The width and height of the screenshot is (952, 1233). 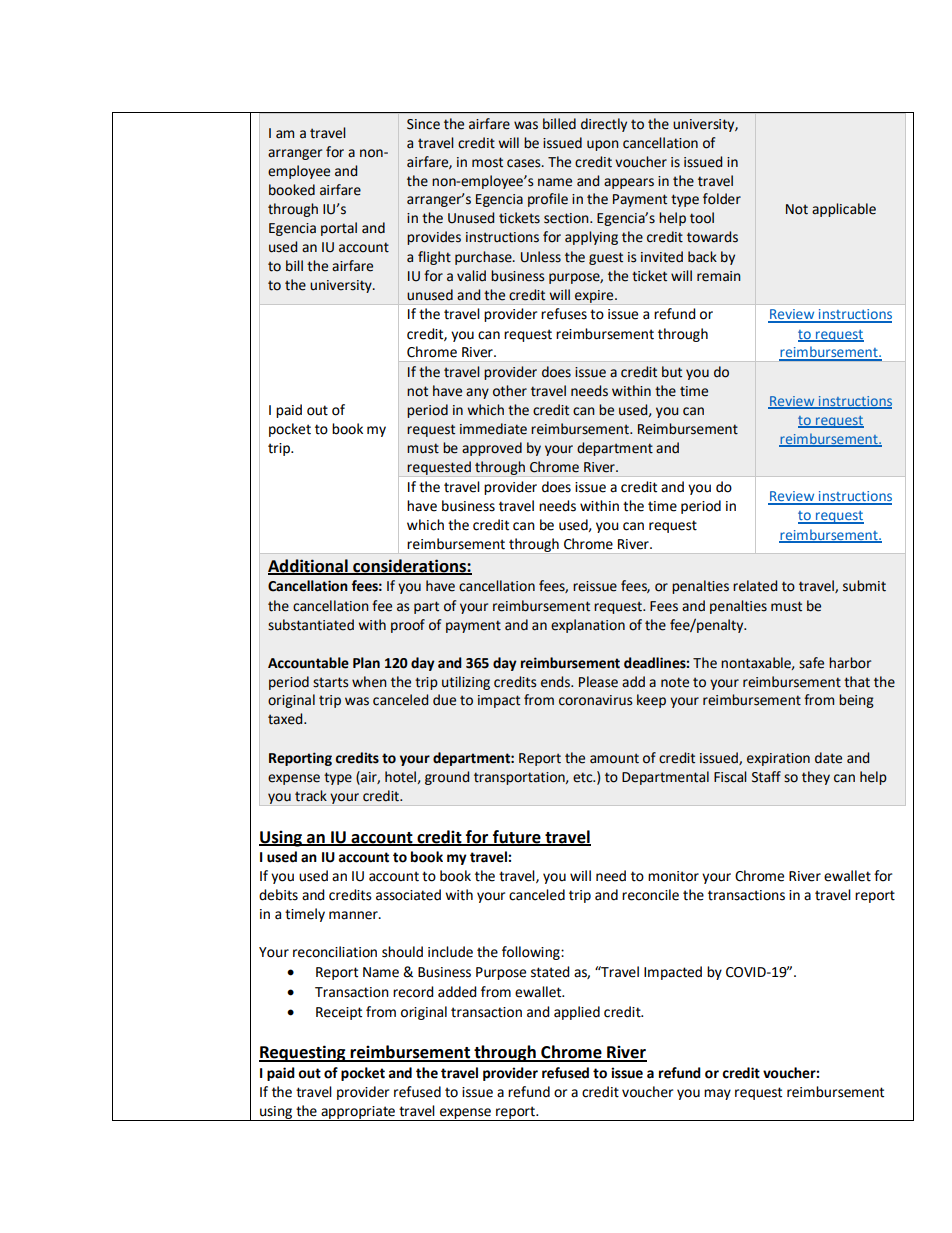 I want to click on appropriate, so click(x=358, y=1113).
